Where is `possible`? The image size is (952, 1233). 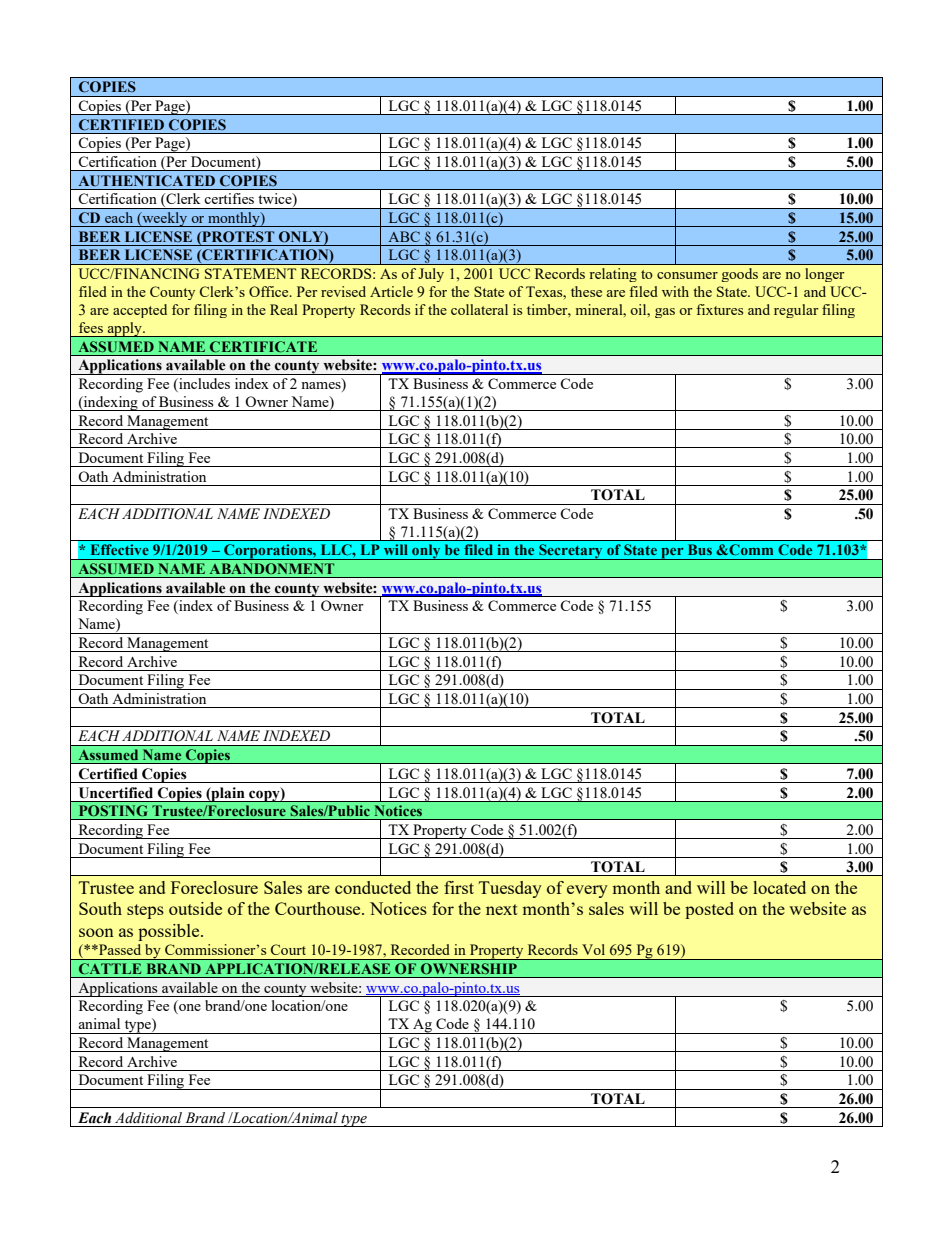
possible is located at coordinates (170, 932).
